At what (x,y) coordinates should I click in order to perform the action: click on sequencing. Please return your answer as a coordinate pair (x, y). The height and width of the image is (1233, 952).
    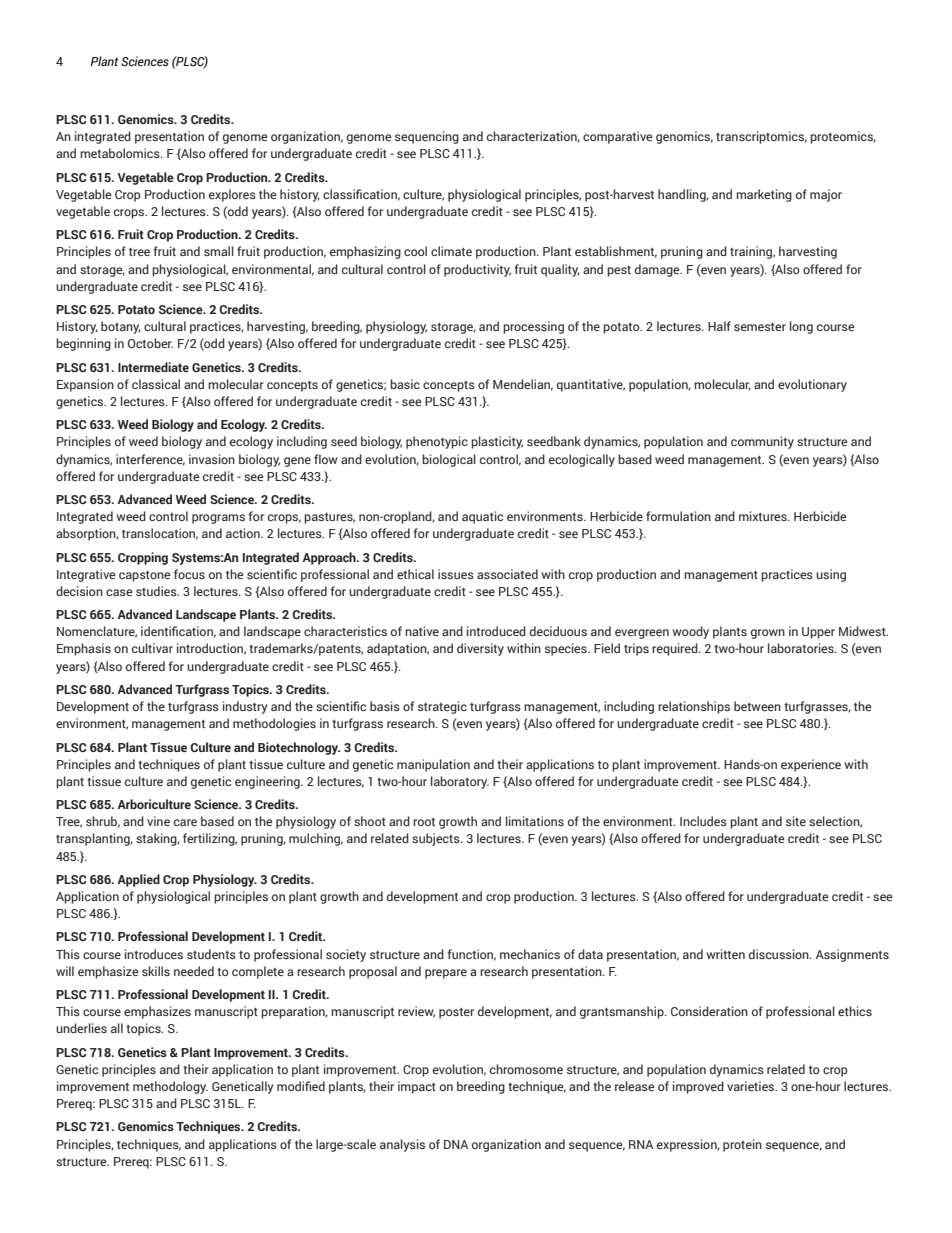
    Looking at the image, I should click on (427, 137).
